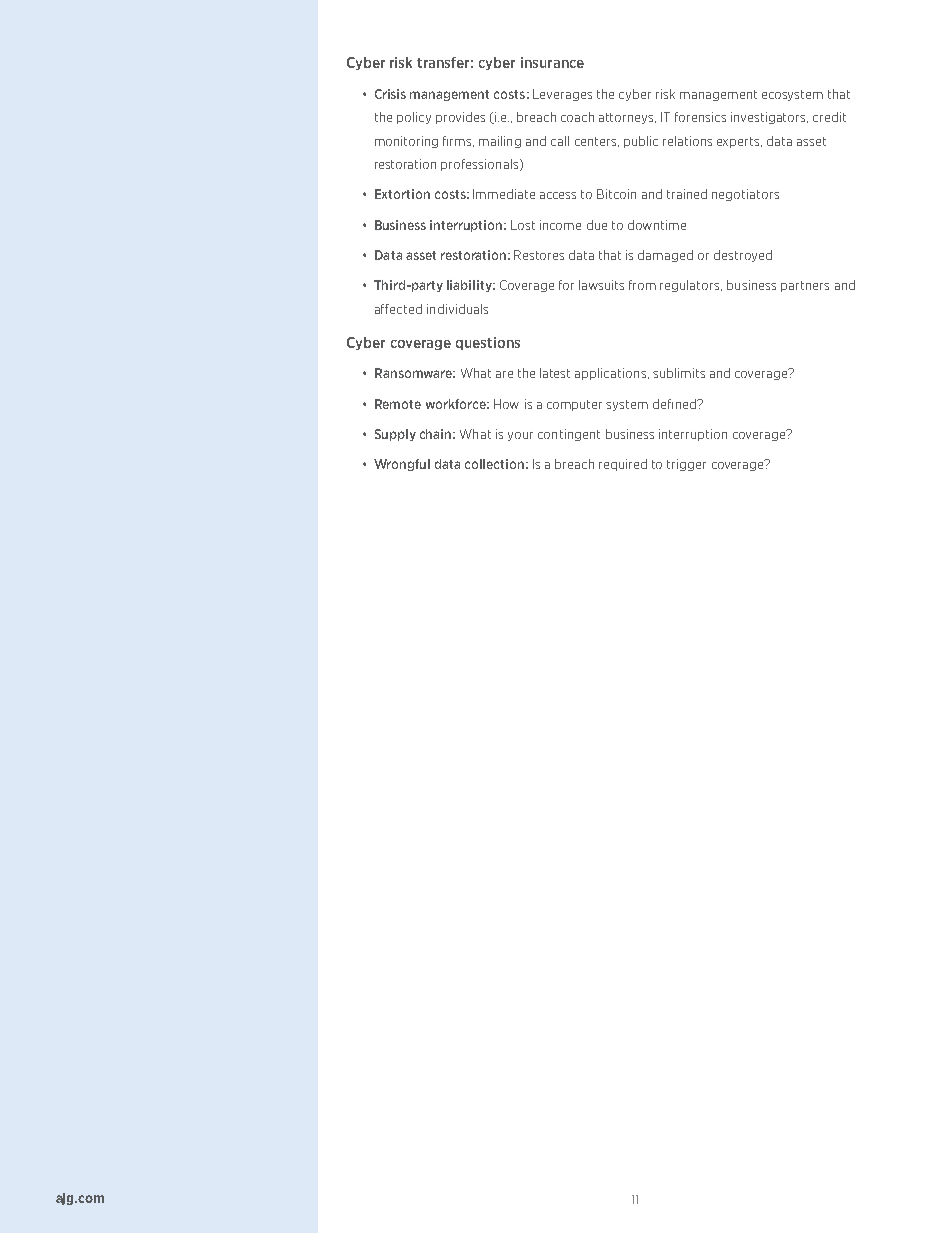 This page has width=952, height=1233. Describe the element at coordinates (601, 285) in the page. I see `lawsuits` at that location.
